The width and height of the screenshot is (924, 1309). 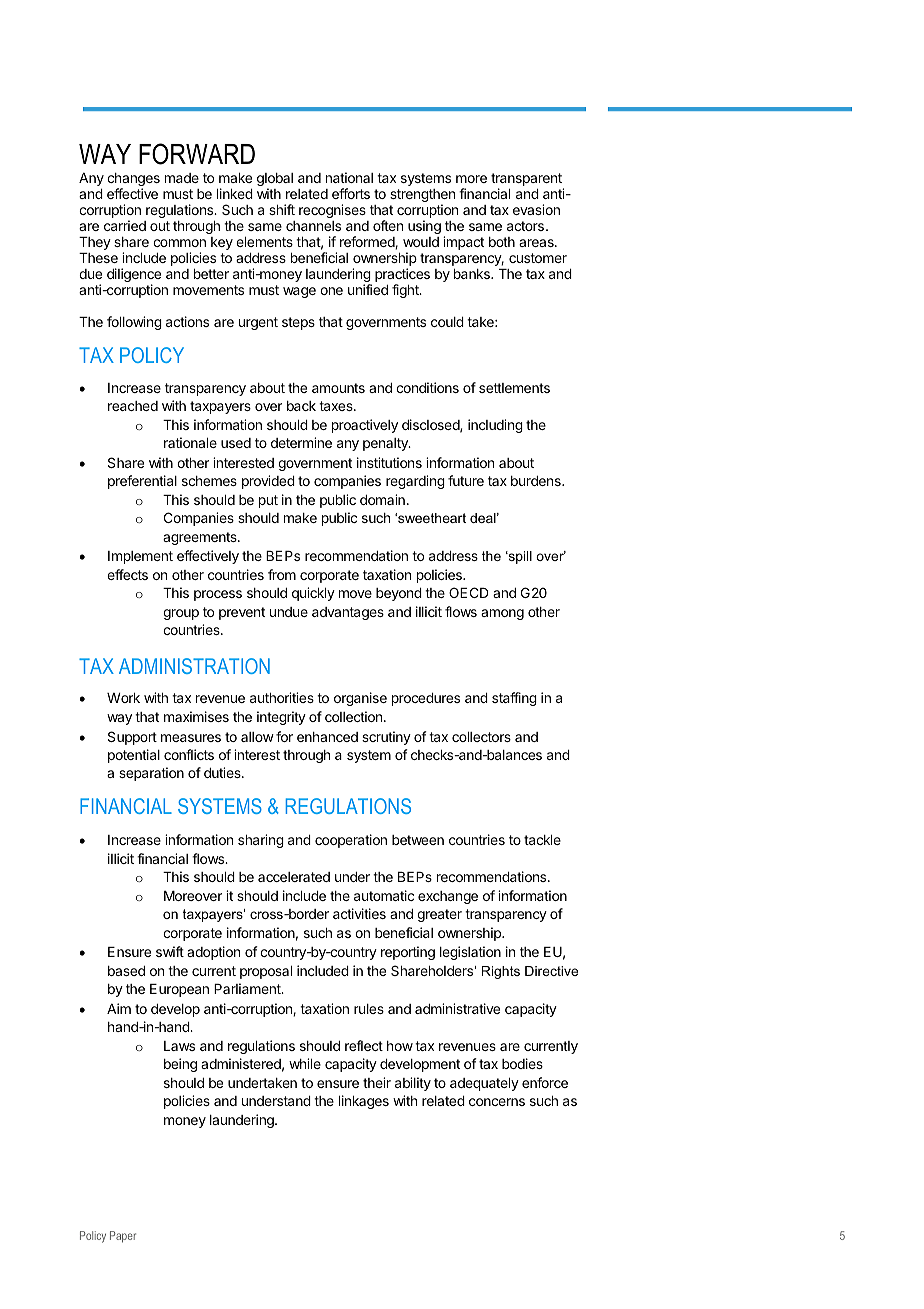 I want to click on Rights, so click(x=501, y=972).
